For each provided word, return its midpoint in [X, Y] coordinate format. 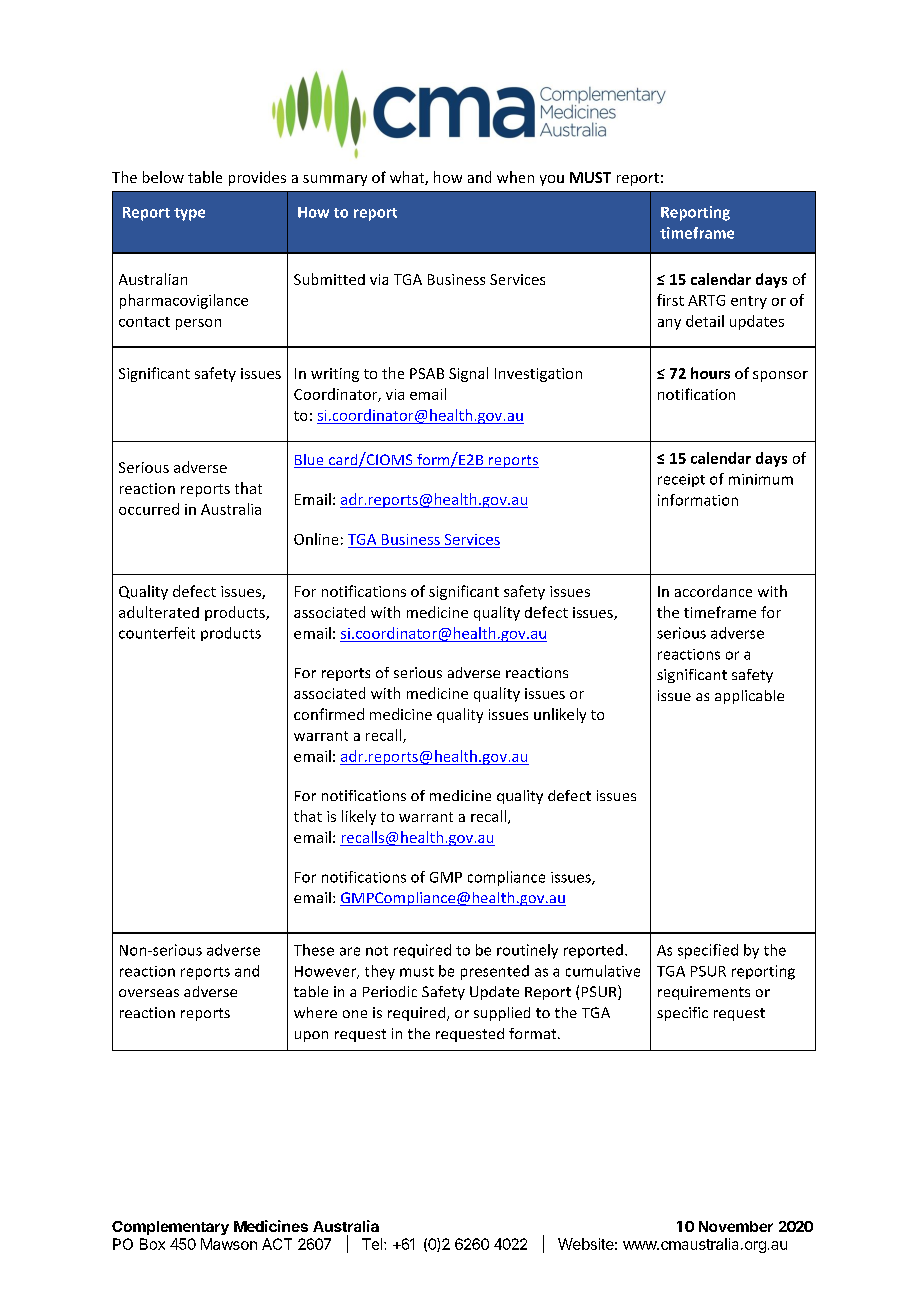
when [515, 177]
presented [495, 972]
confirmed [329, 714]
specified [708, 951]
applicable [749, 697]
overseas [149, 993]
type [189, 214]
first [670, 300]
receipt [681, 480]
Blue [310, 461]
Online [316, 539]
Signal [468, 374]
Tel [373, 1244]
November [736, 1226]
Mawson [229, 1244]
